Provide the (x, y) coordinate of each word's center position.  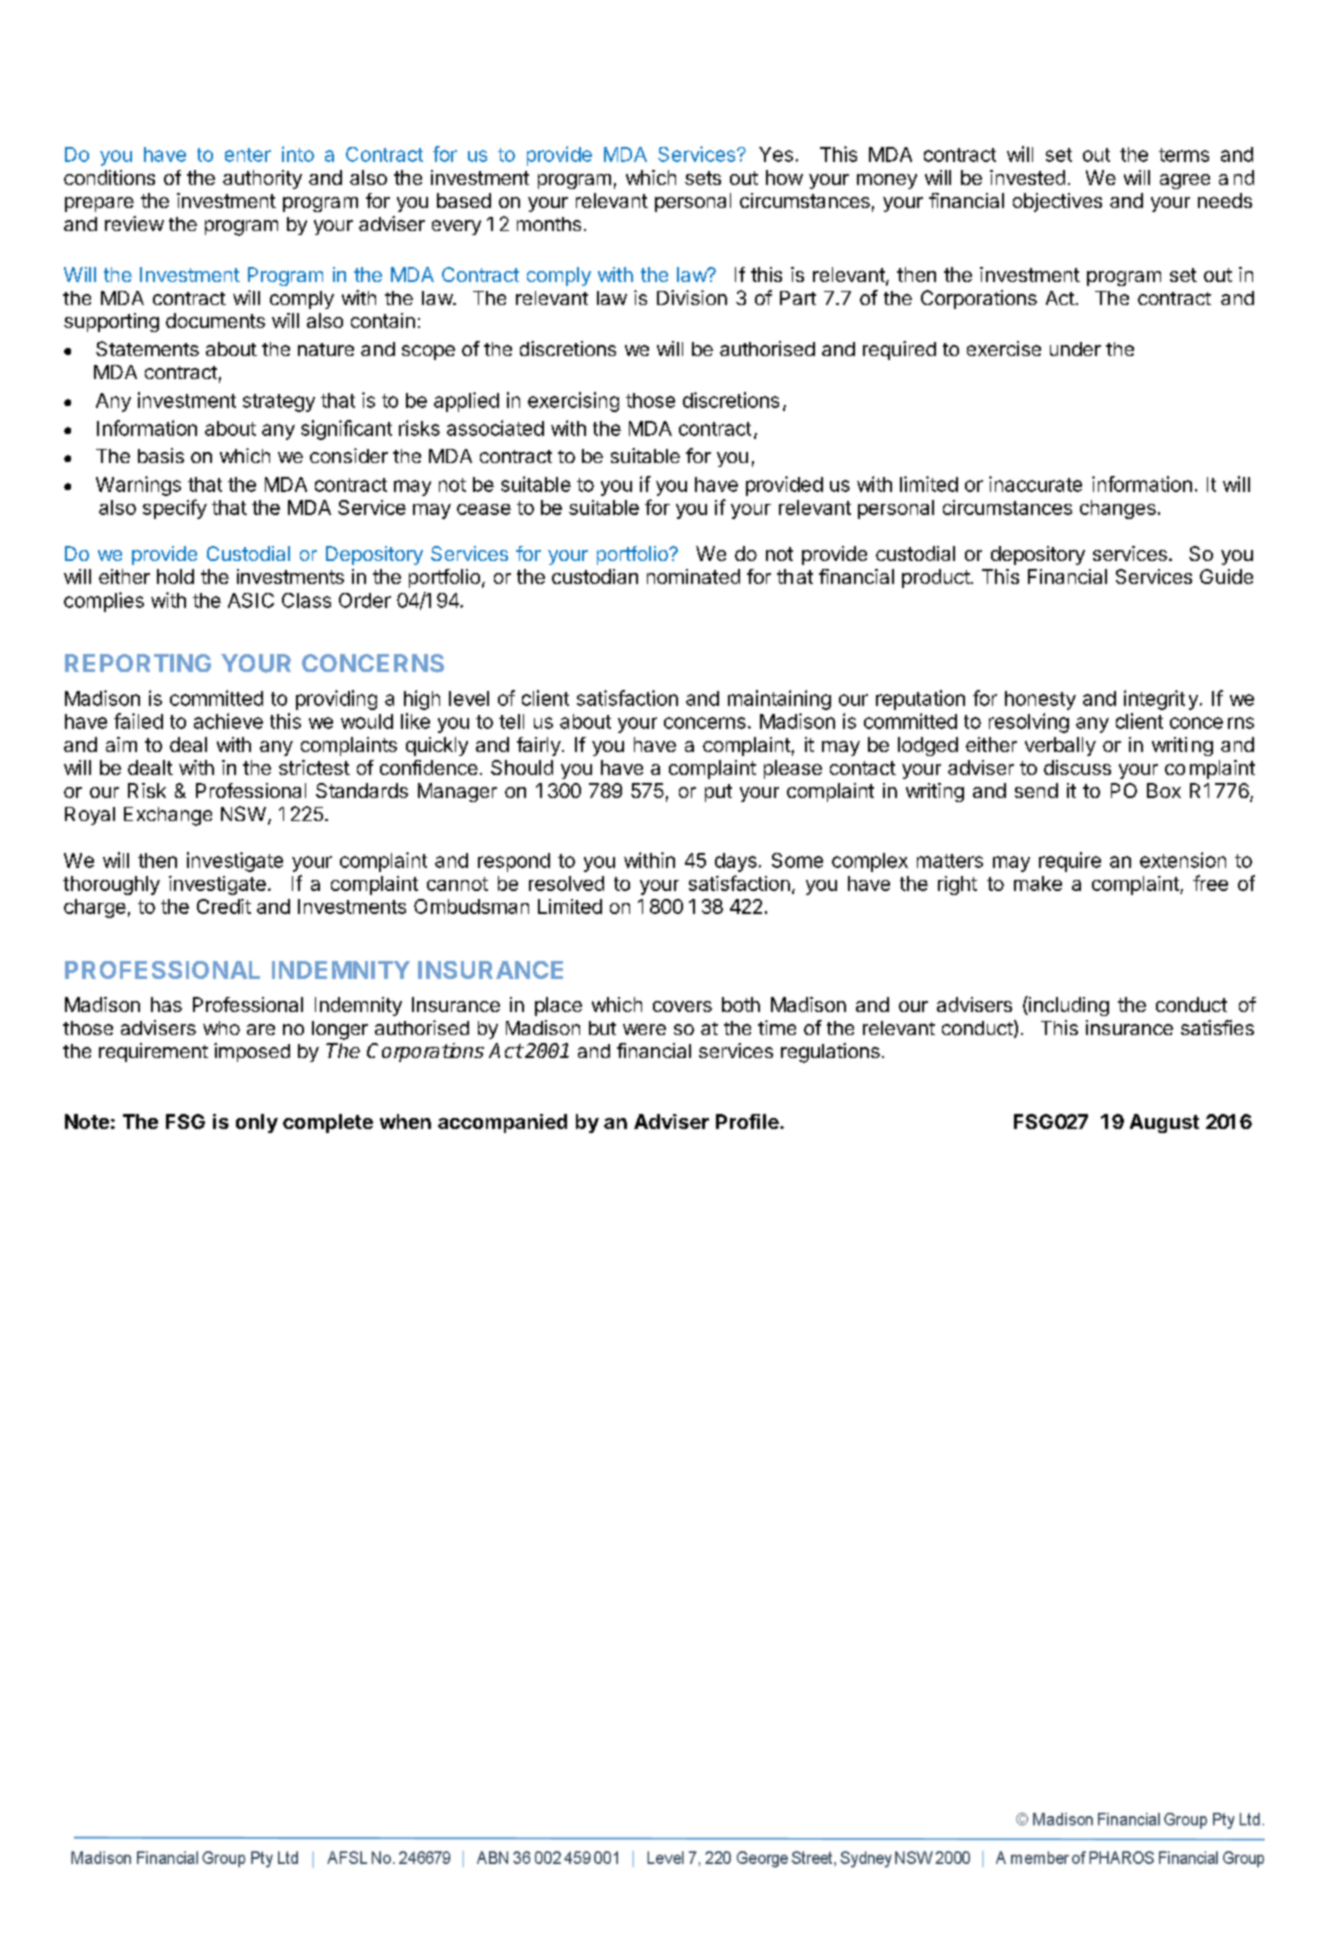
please (793, 769)
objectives (1057, 202)
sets (703, 178)
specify (175, 509)
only (257, 1123)
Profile (748, 1121)
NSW (243, 813)
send (1036, 790)
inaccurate (1035, 484)
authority (262, 179)
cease (484, 509)
